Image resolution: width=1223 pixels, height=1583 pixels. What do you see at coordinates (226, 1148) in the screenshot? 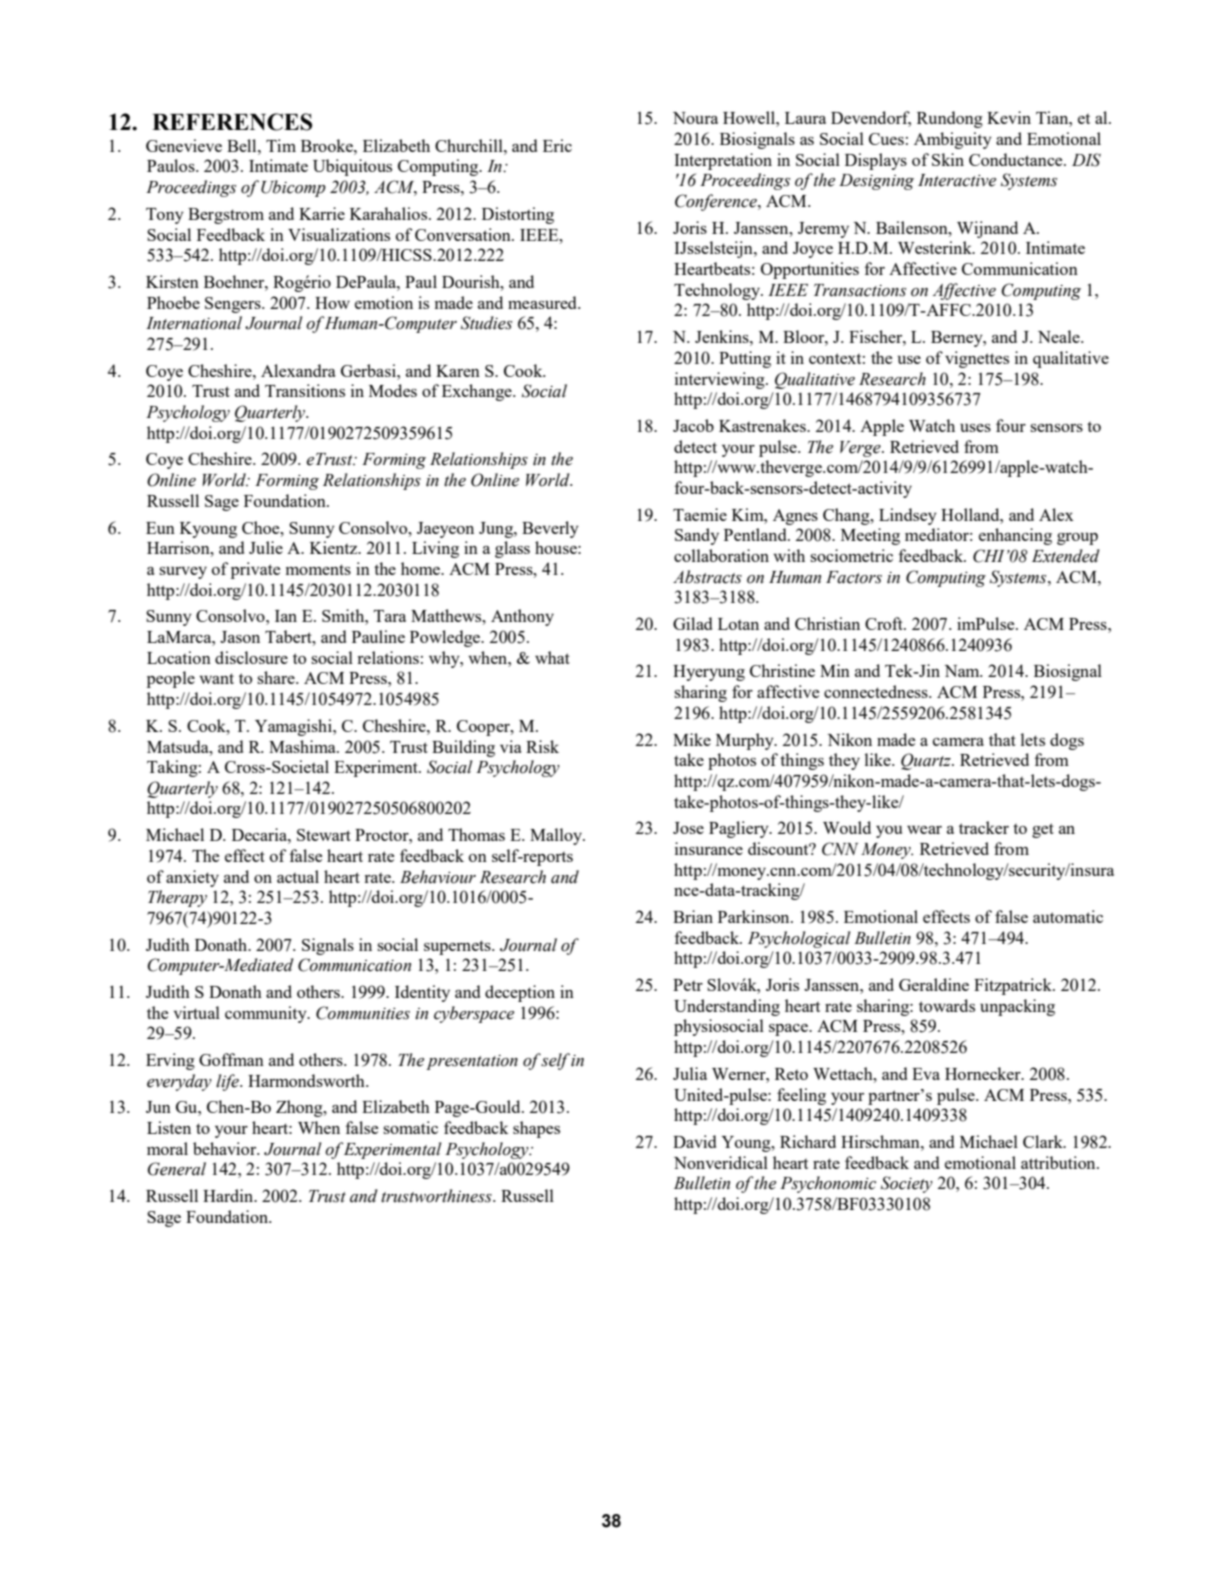
I see `behavior` at bounding box center [226, 1148].
